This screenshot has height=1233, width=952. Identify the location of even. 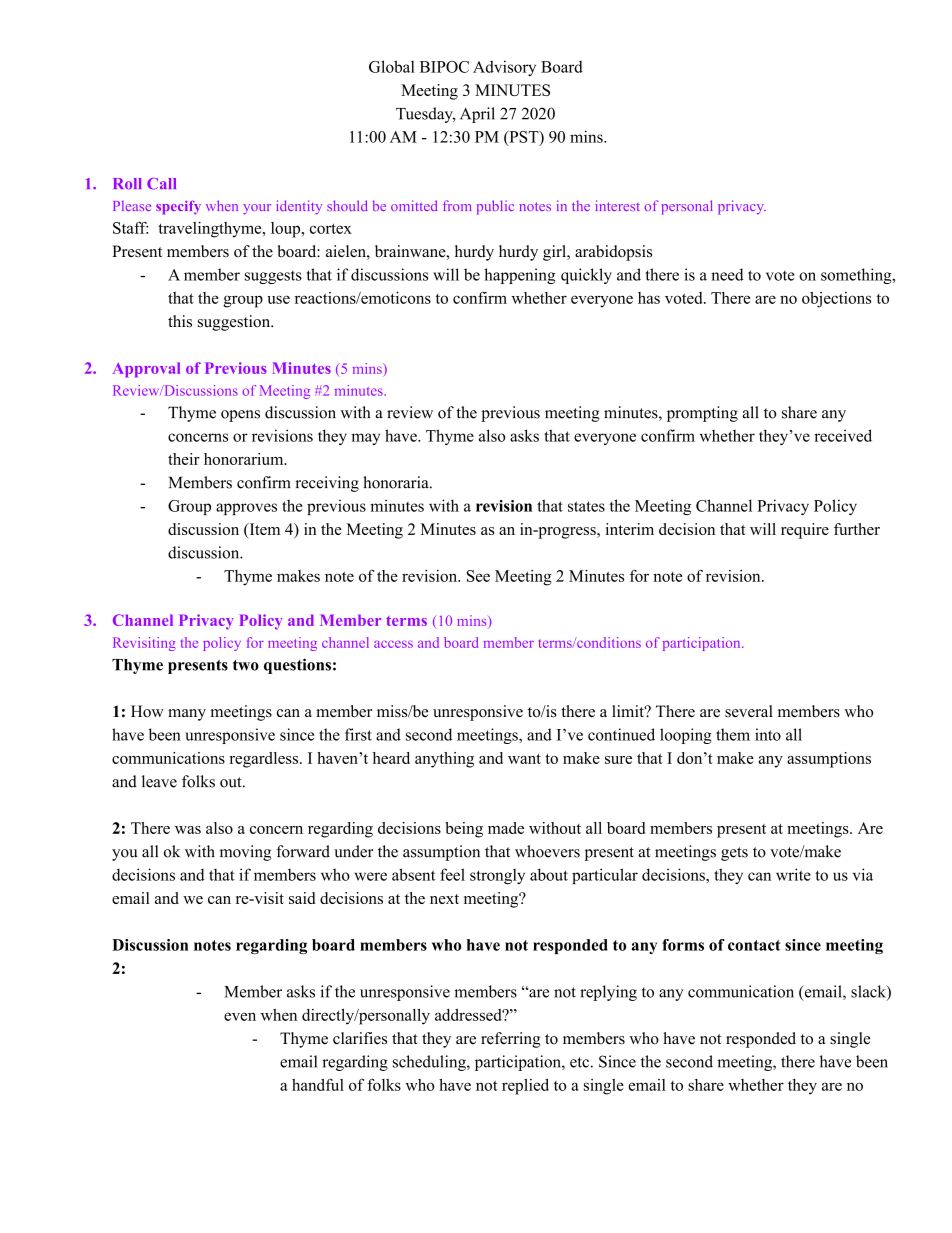
(240, 1016).
